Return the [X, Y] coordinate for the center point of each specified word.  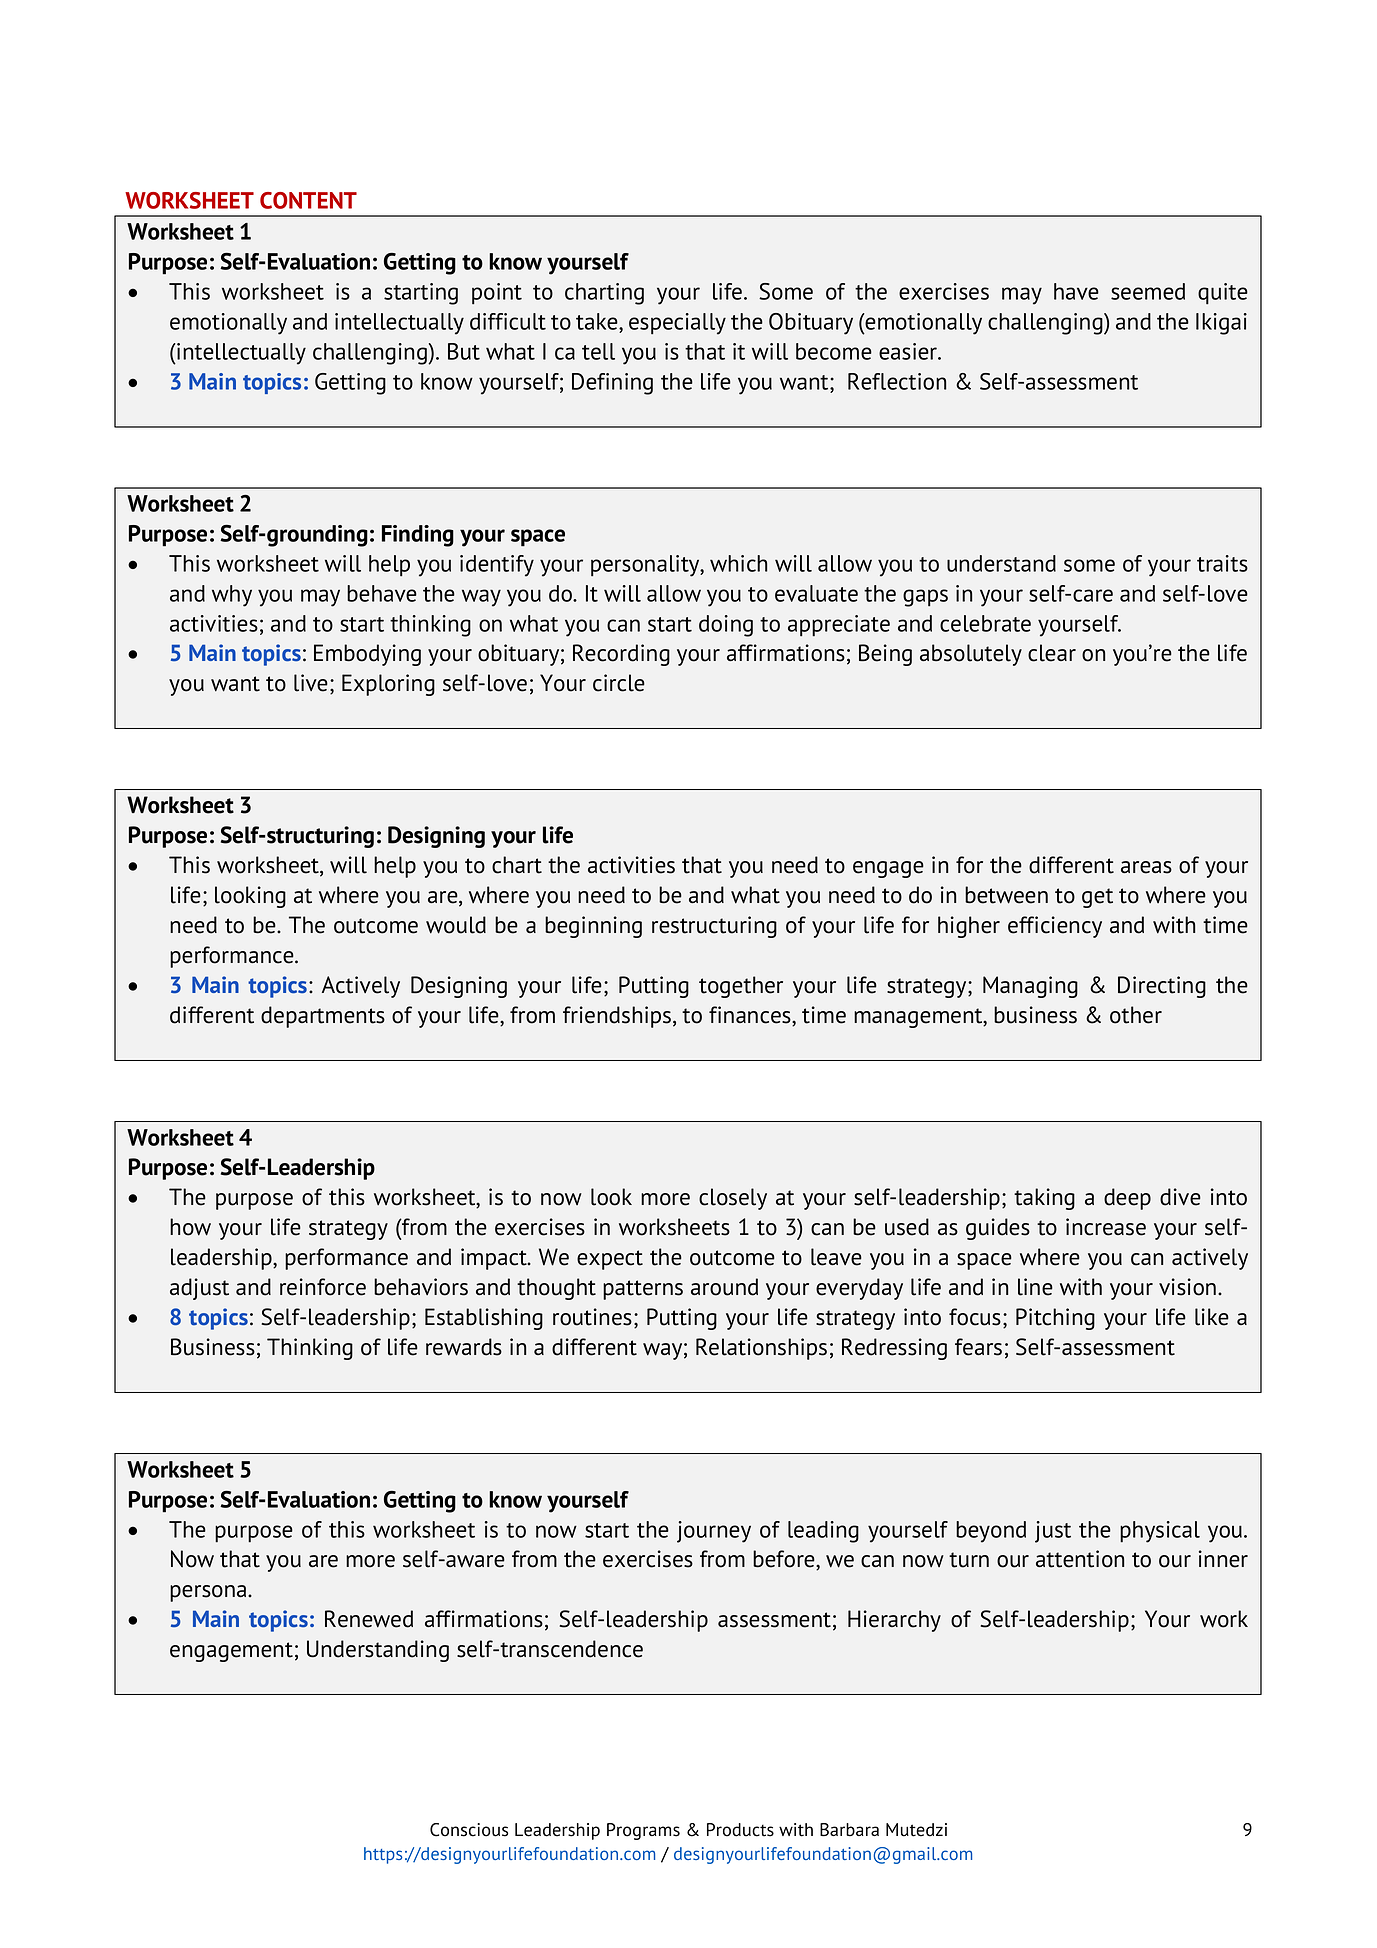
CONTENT [308, 200]
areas [1146, 867]
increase [1106, 1227]
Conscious [469, 1830]
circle [619, 683]
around [724, 1287]
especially [677, 324]
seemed [1148, 291]
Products [740, 1830]
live [311, 683]
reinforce [323, 1287]
